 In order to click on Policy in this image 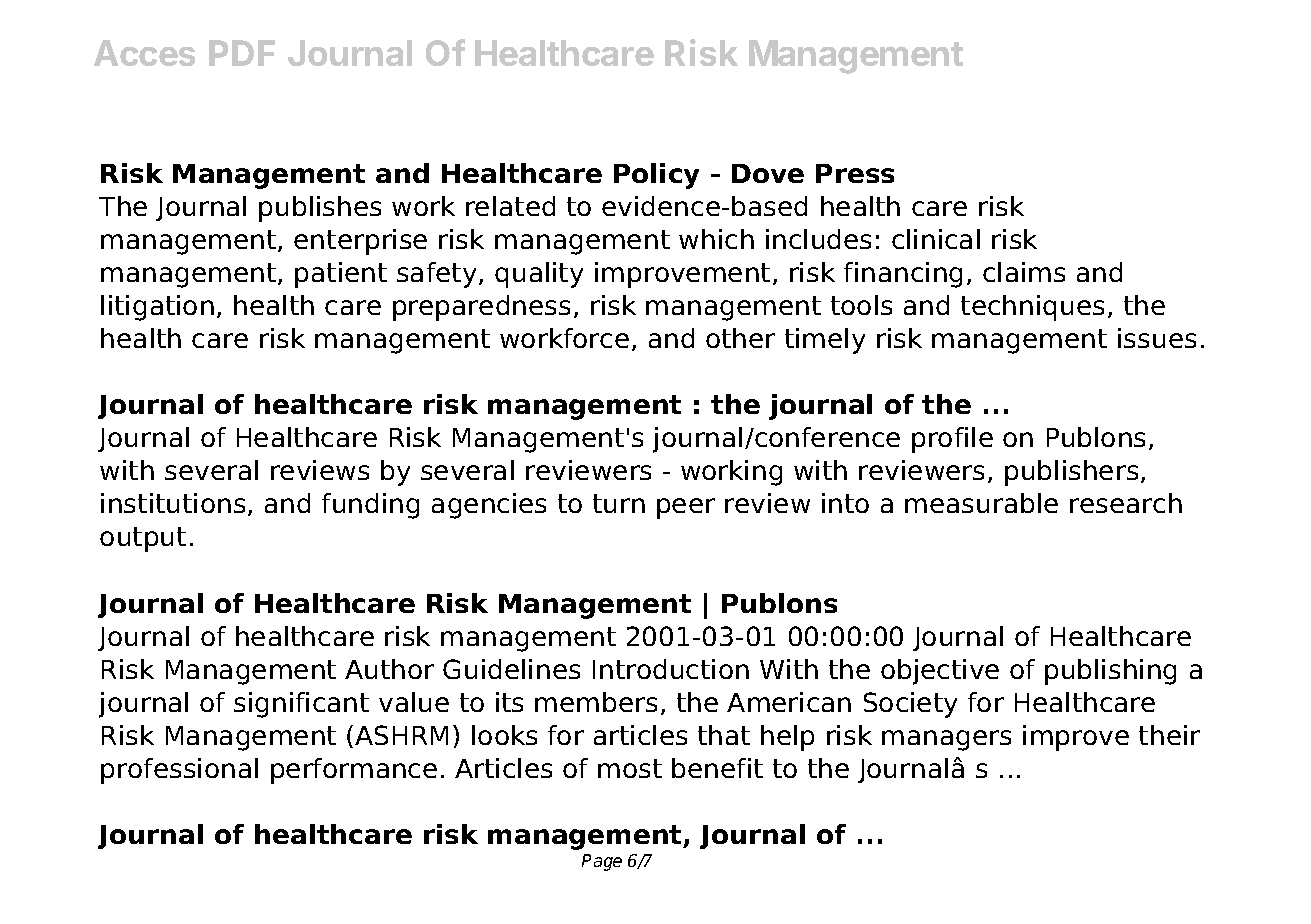, I will do `click(656, 176)`.
